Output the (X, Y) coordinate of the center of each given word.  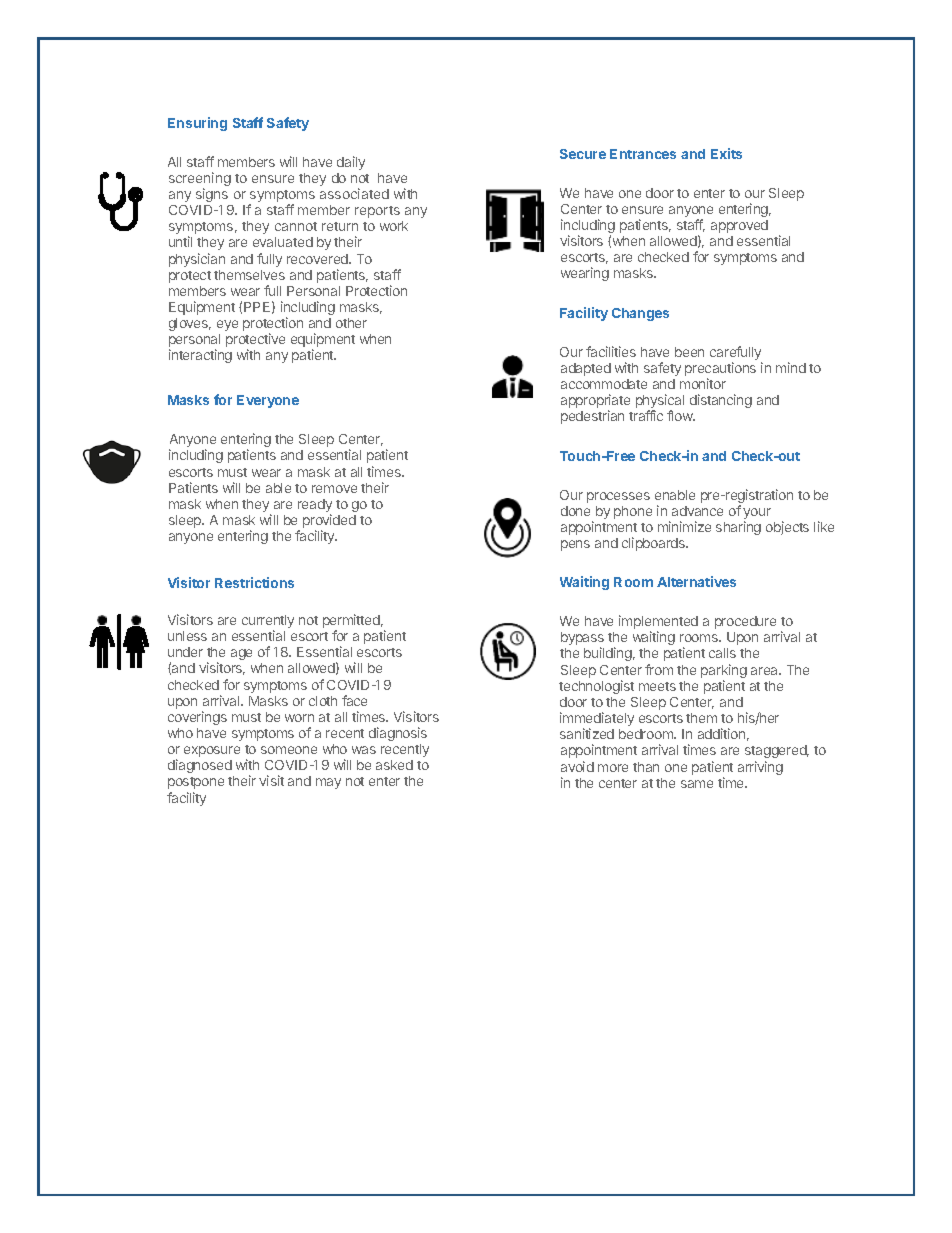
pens (575, 545)
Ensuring (197, 124)
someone (289, 750)
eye (227, 325)
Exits (726, 153)
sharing (738, 528)
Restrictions (254, 582)
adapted (586, 369)
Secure (583, 154)
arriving (760, 768)
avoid (577, 766)
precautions (720, 370)
